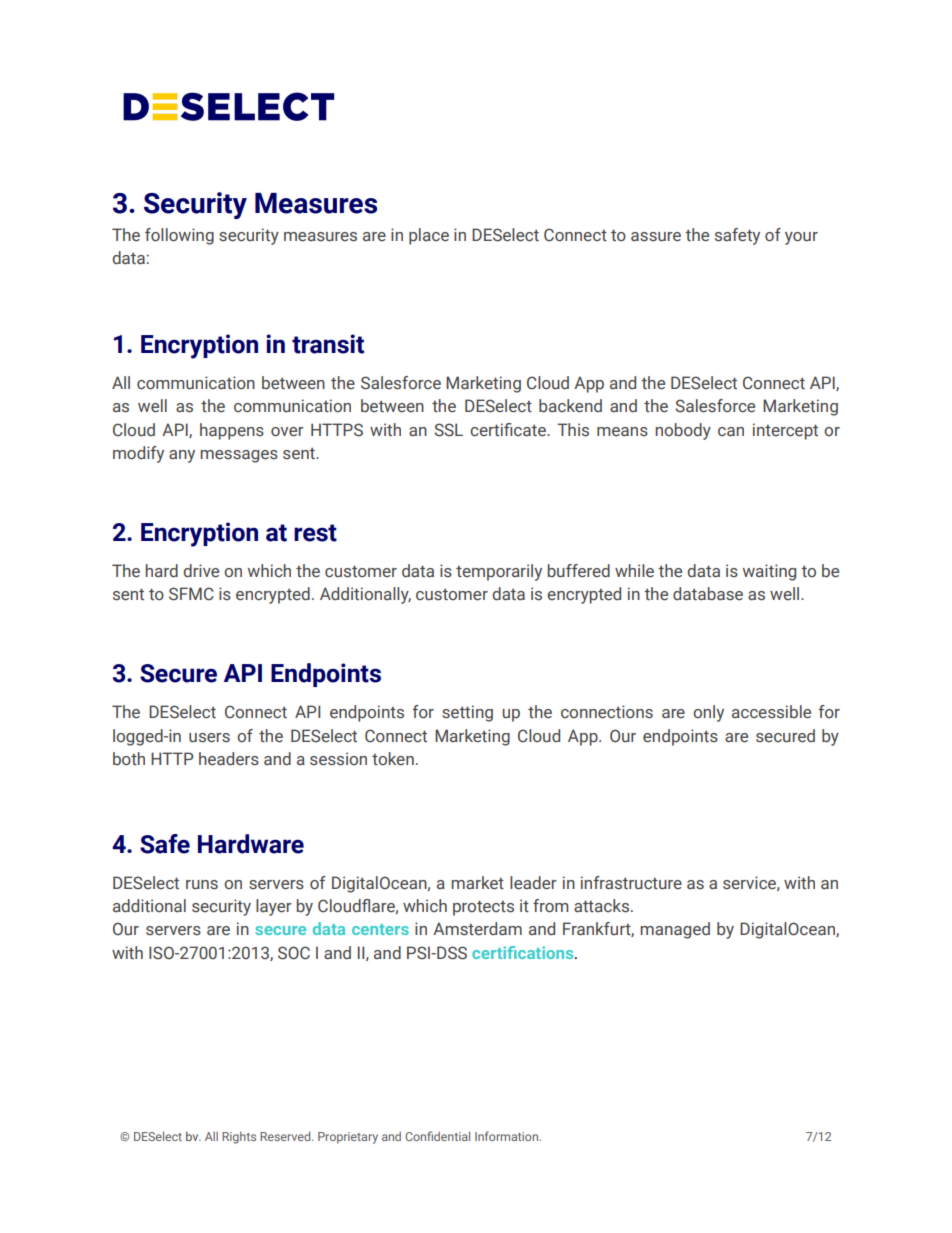  Describe the element at coordinates (179, 236) in the document. I see `following` at that location.
